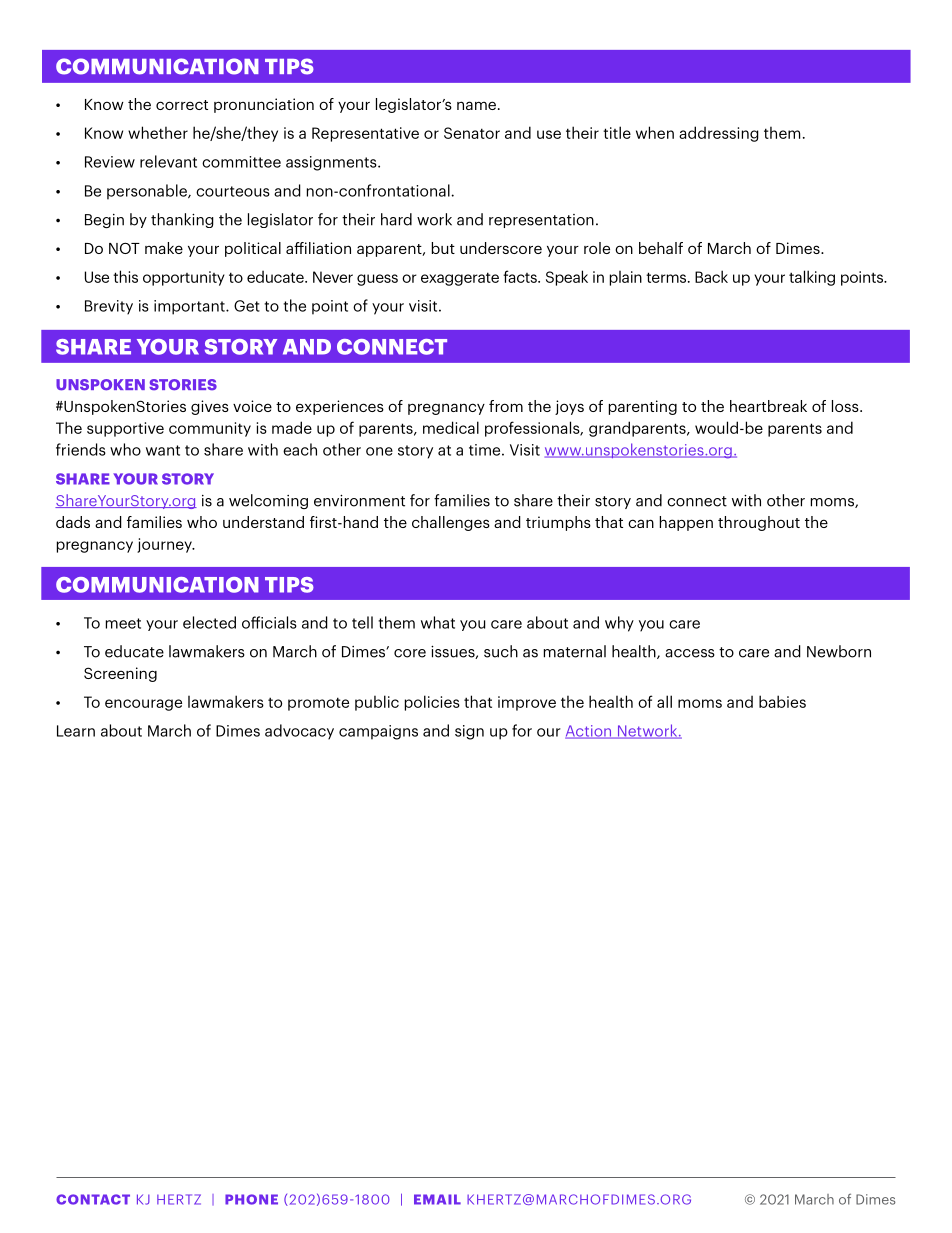 The height and width of the page is (1233, 952). Describe the element at coordinates (782, 701) in the page. I see `babies` at that location.
